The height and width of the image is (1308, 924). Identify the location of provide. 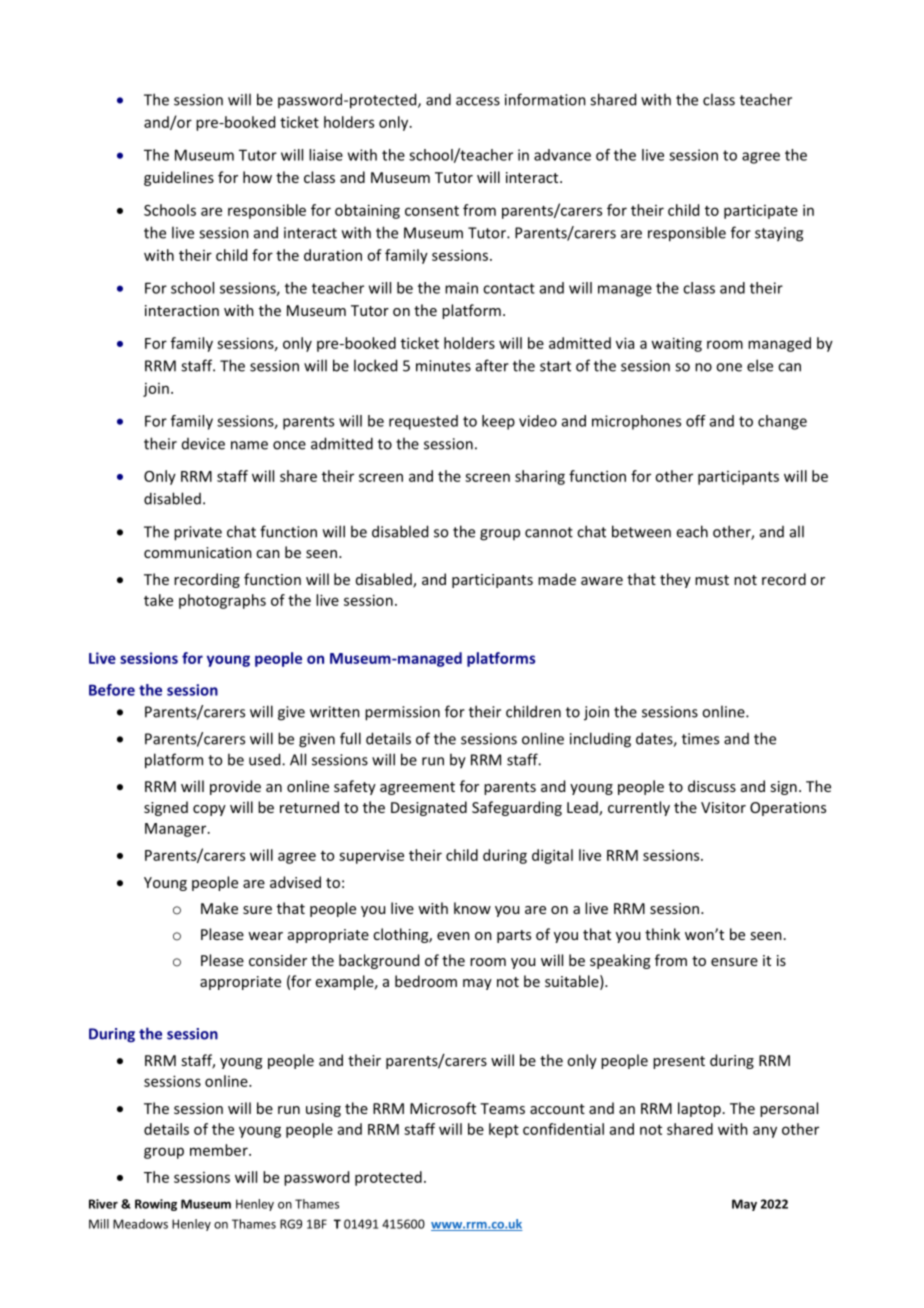
(235, 787).
